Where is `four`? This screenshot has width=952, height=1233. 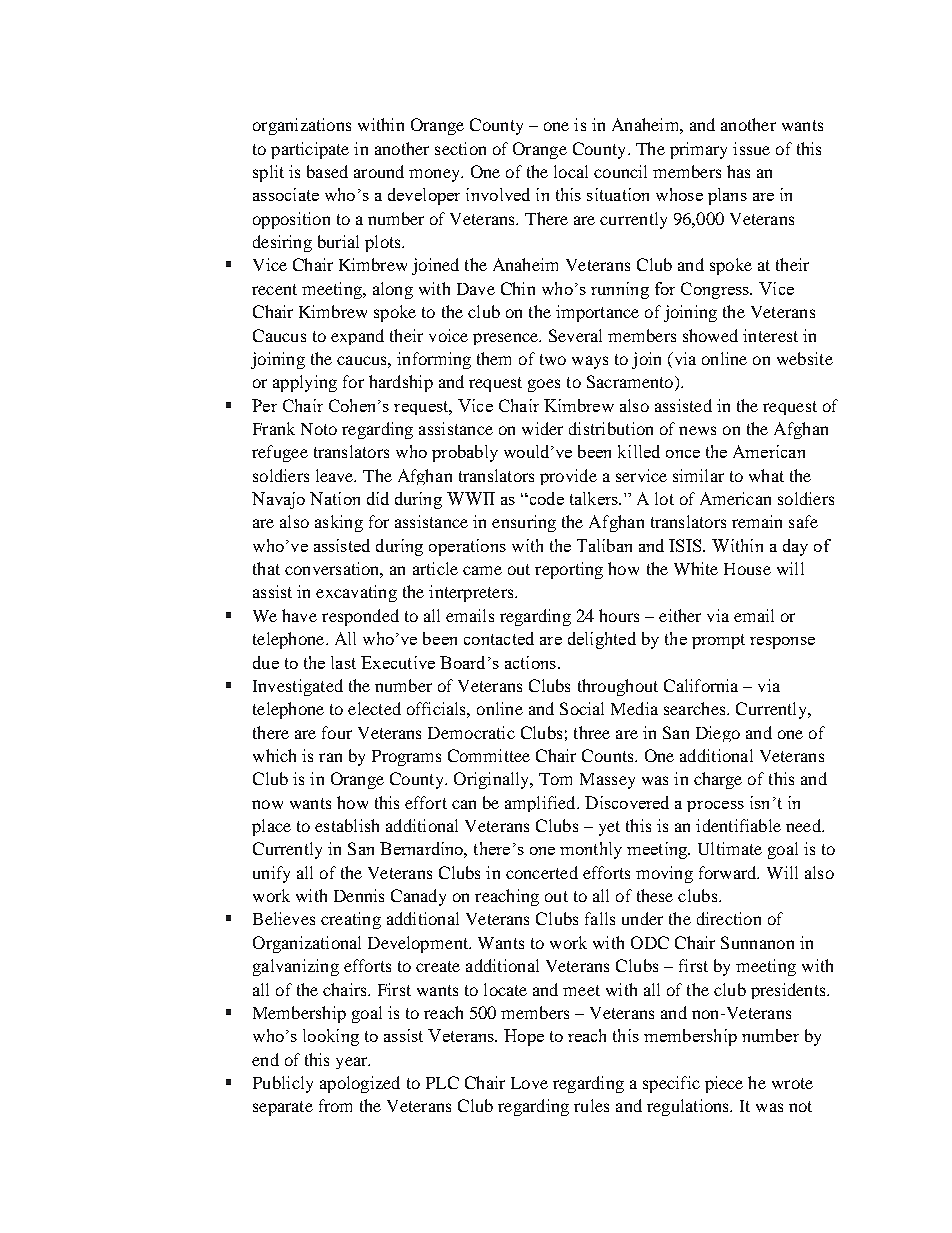 four is located at coordinates (337, 732).
